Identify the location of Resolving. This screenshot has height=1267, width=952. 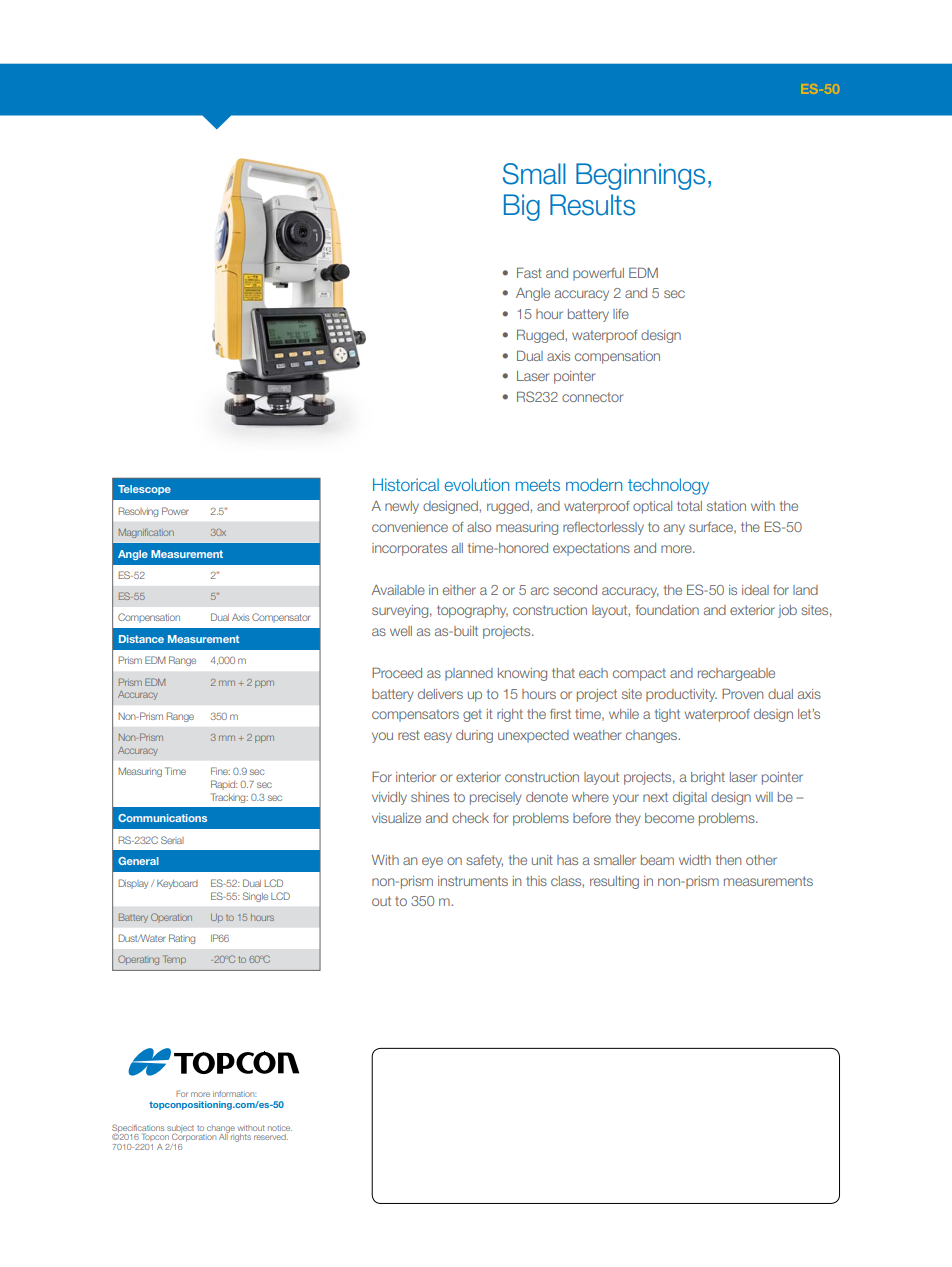
(138, 512).
